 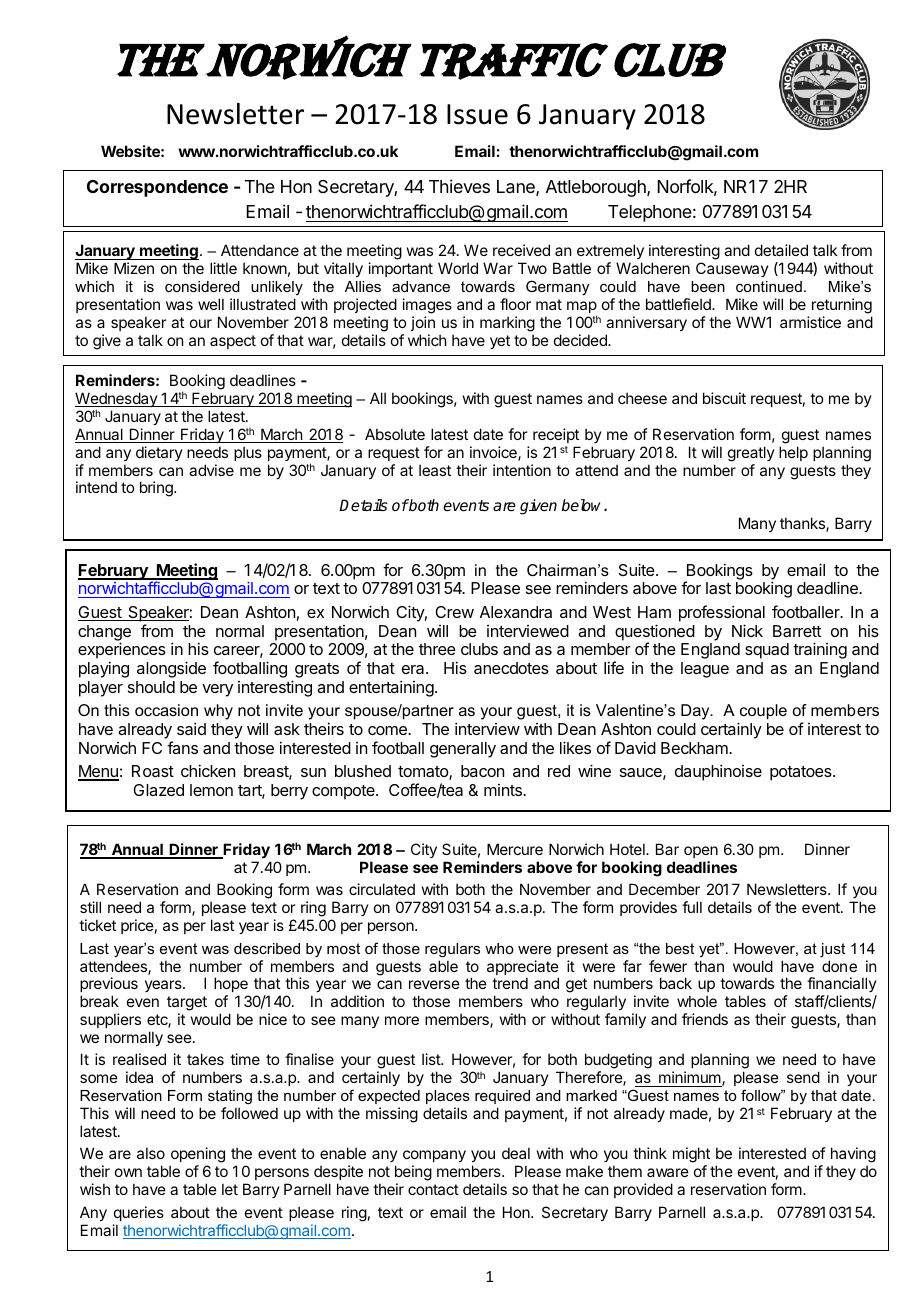 I want to click on alongside, so click(x=171, y=669).
